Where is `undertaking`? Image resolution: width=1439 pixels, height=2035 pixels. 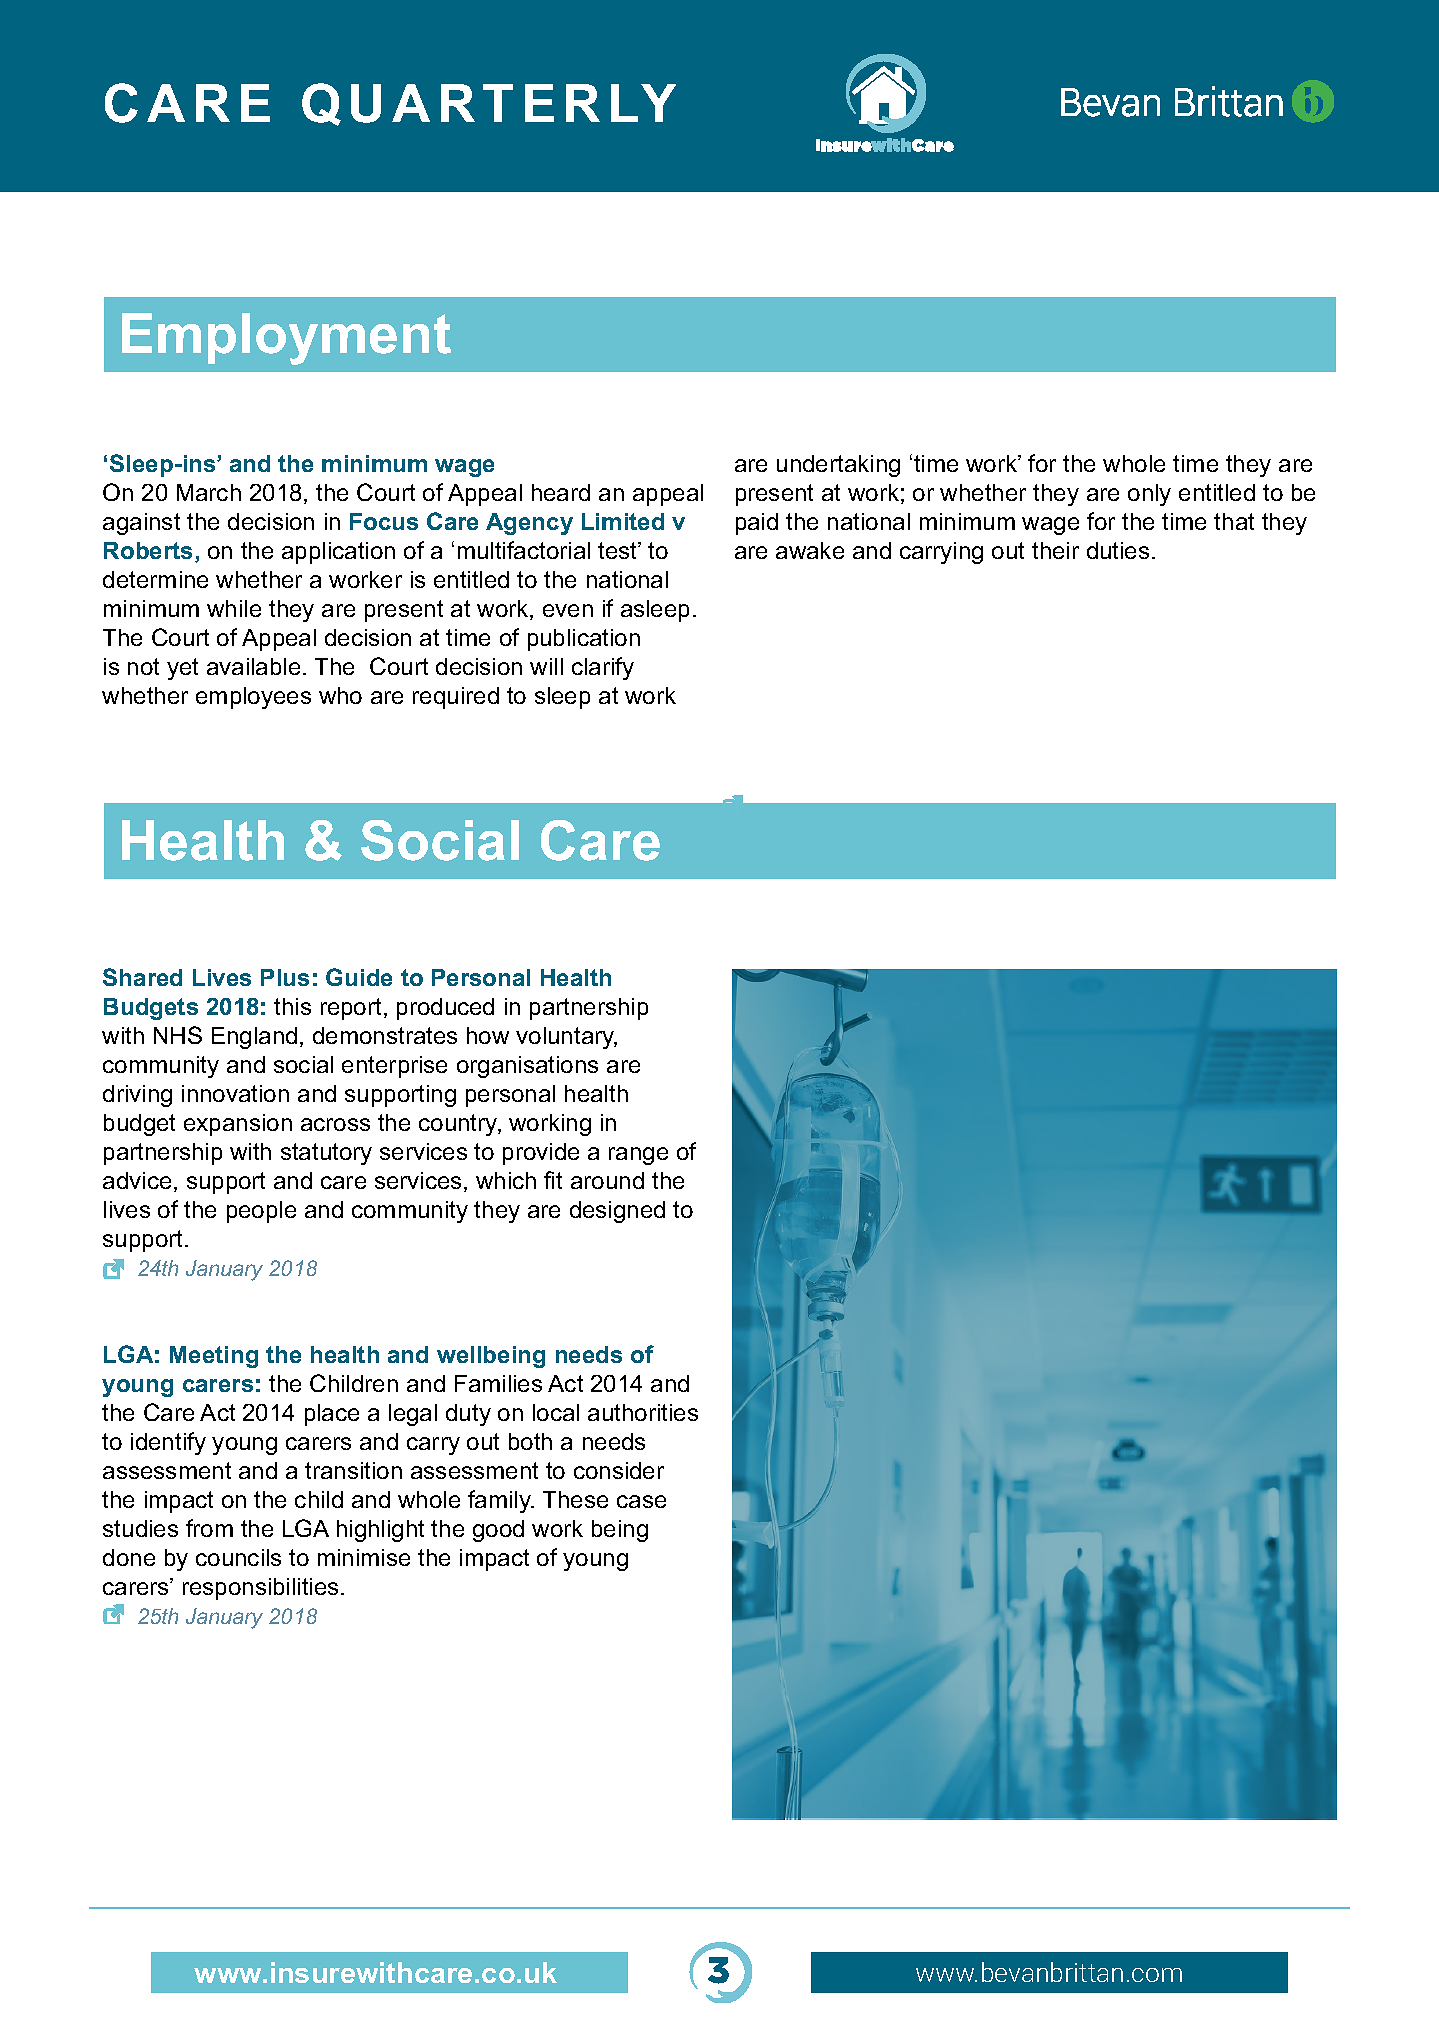 undertaking is located at coordinates (838, 466).
